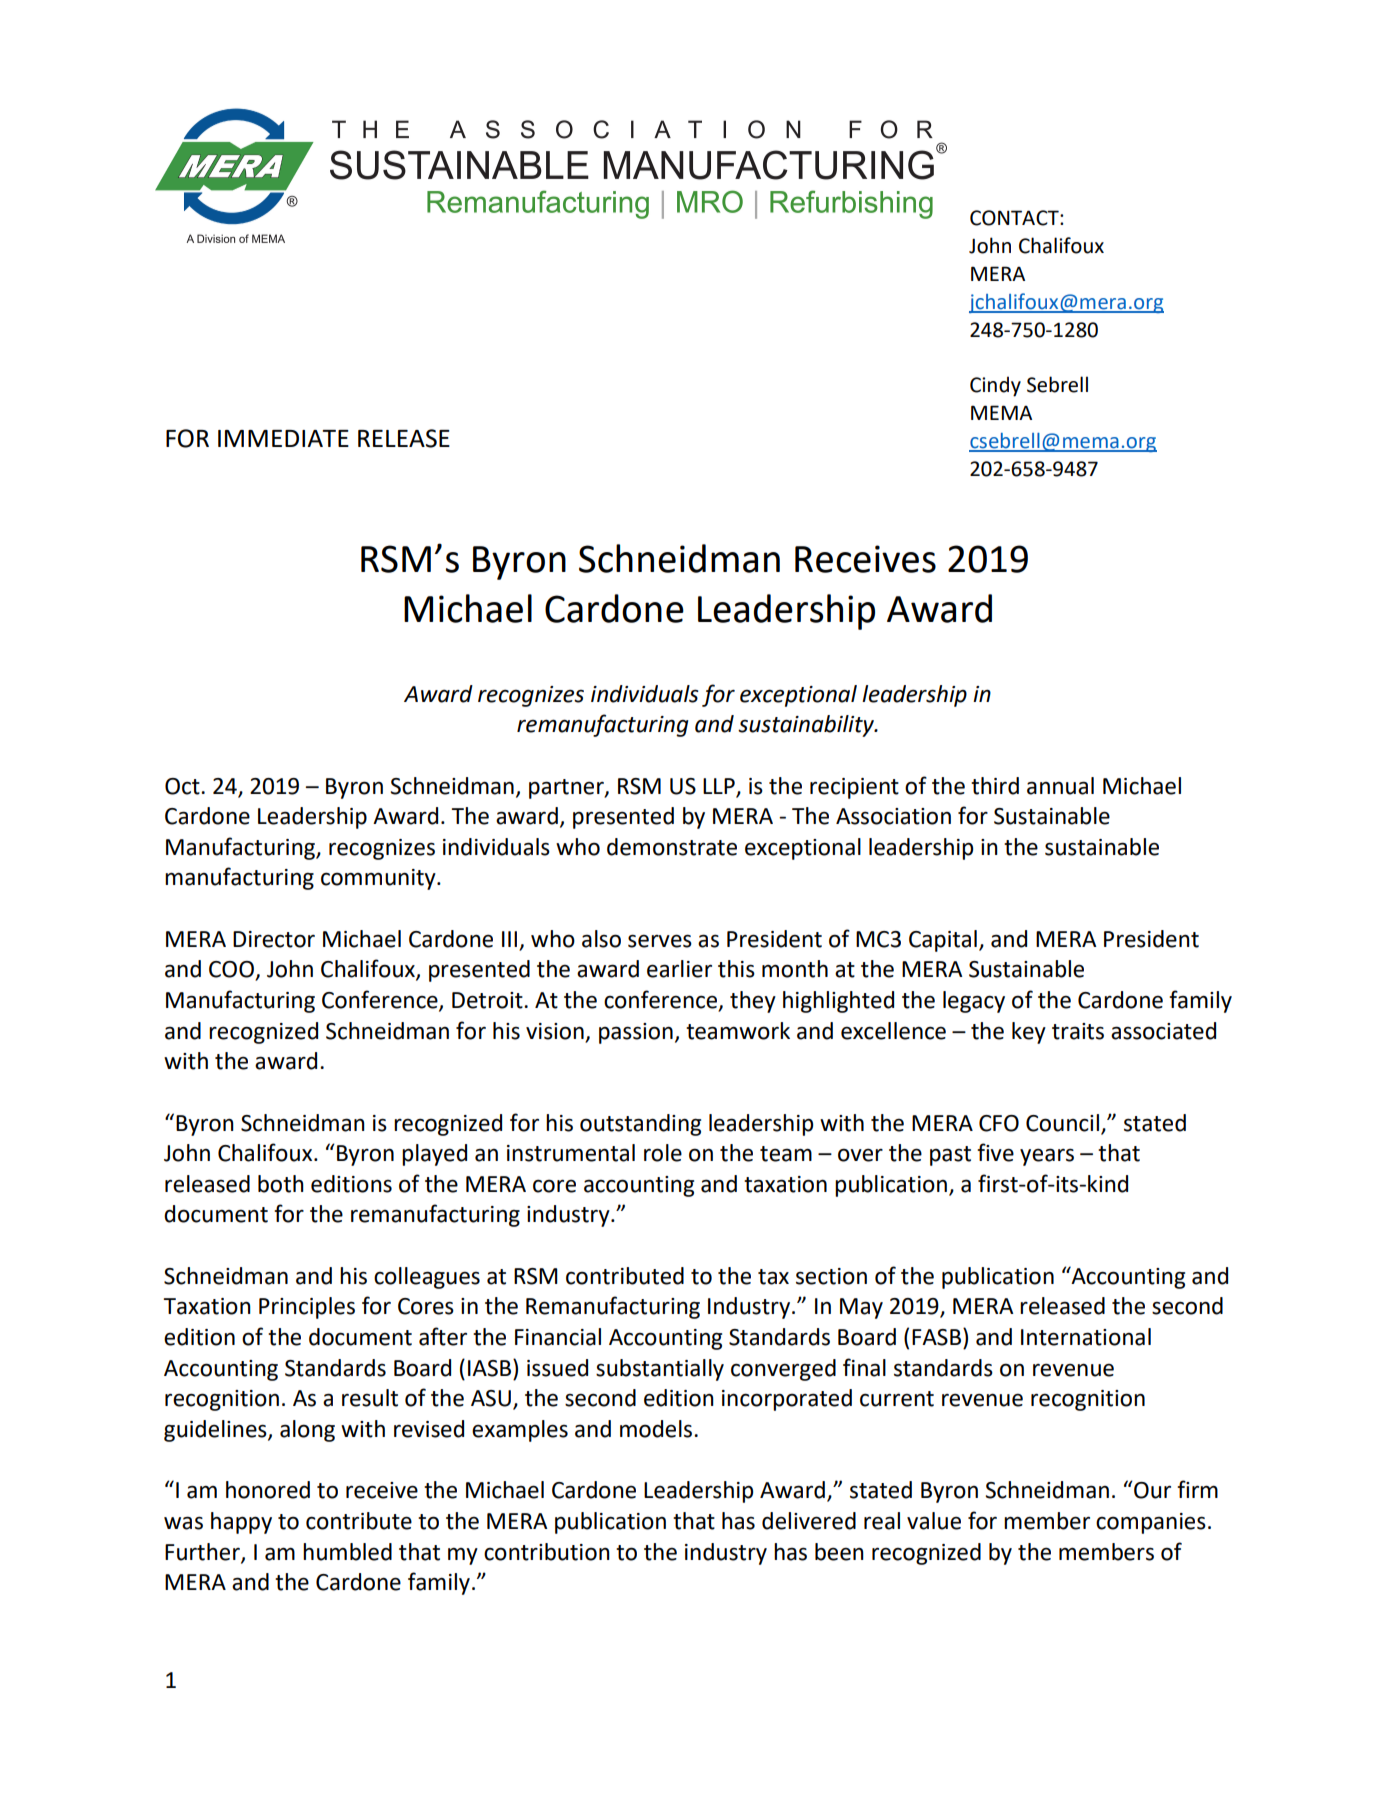 This screenshot has width=1397, height=1808. I want to click on Cindy, so click(995, 386).
